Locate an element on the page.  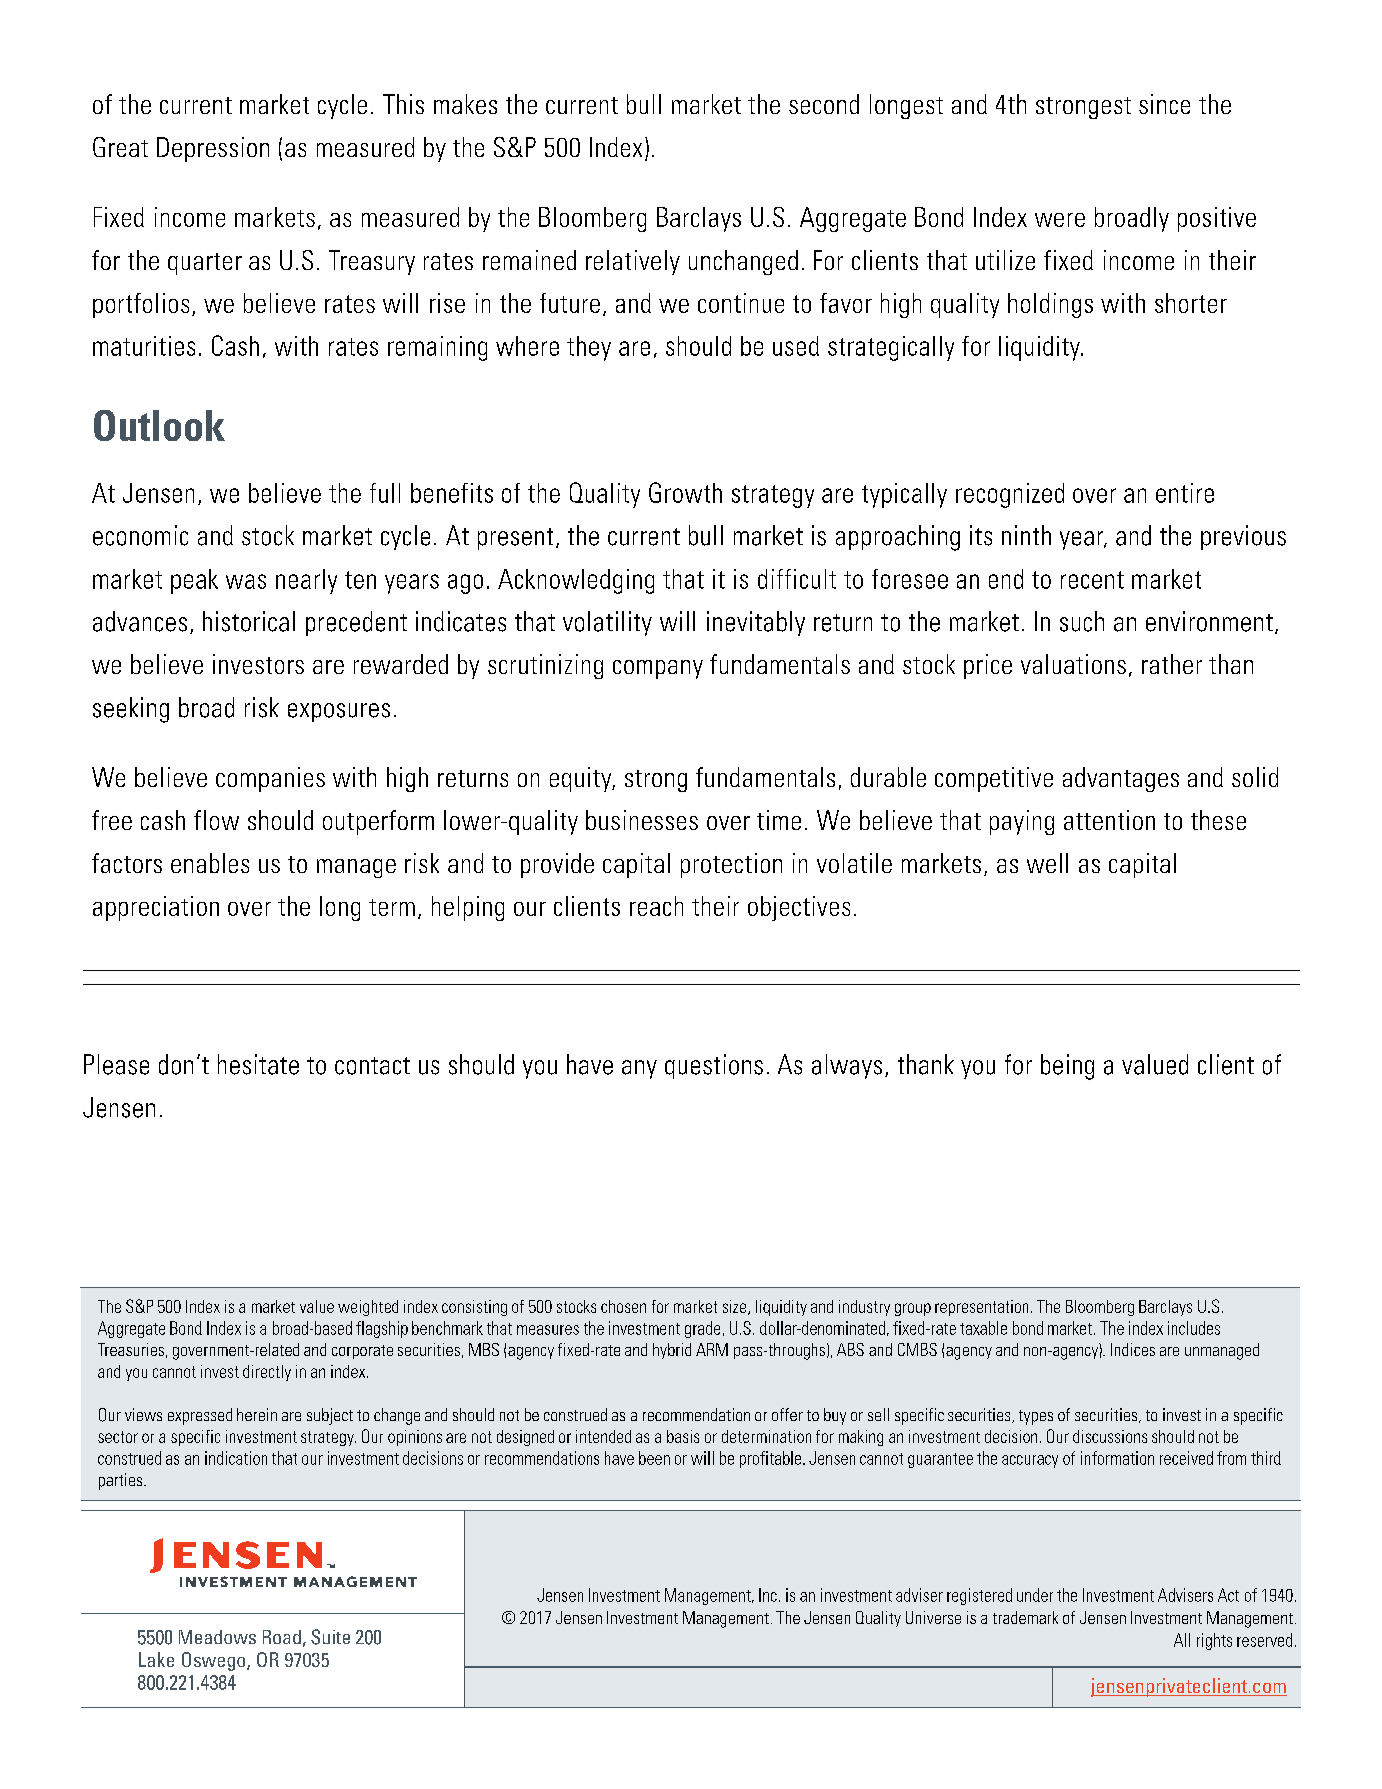
been is located at coordinates (654, 1458).
